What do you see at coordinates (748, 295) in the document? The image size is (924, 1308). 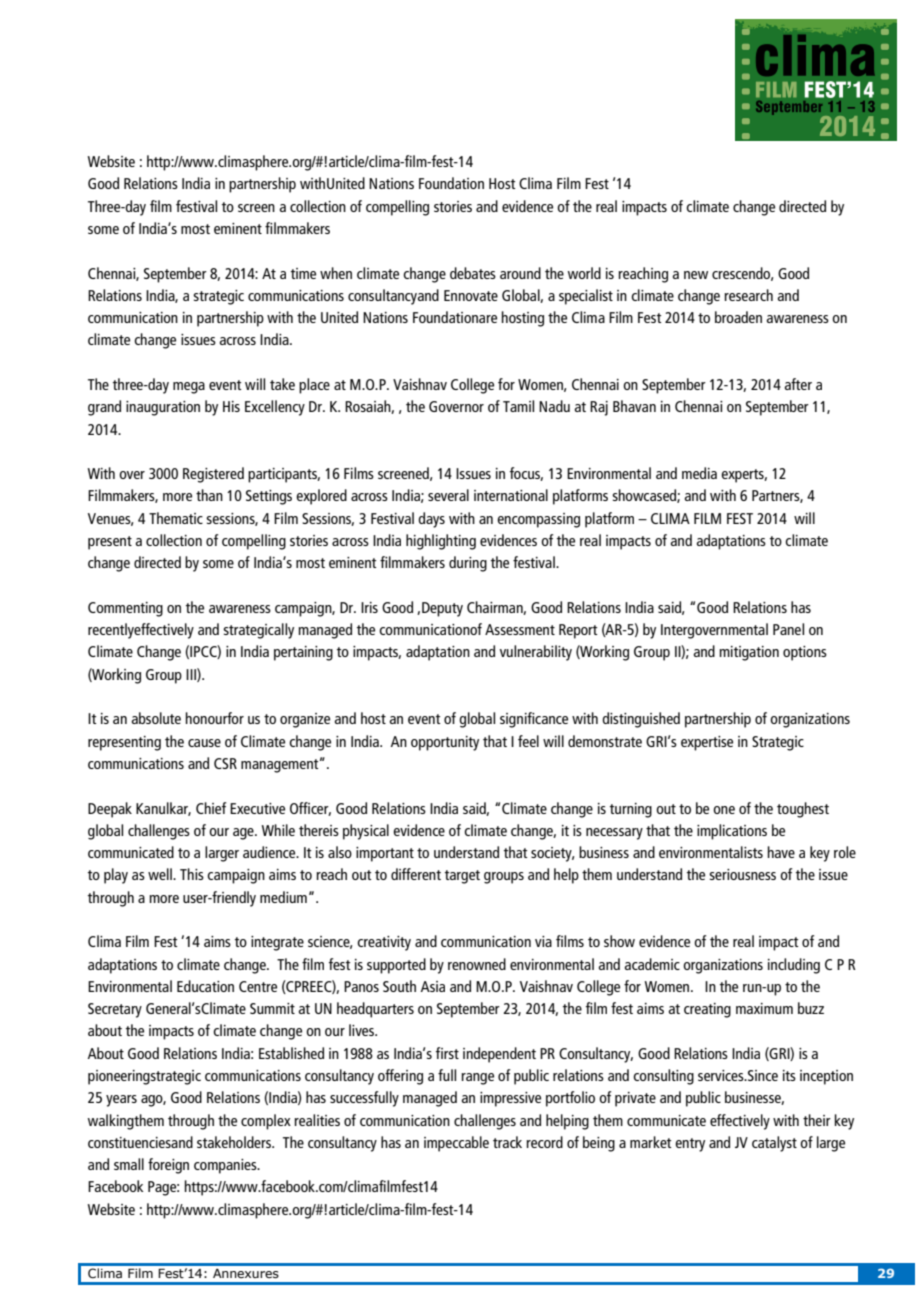 I see `research` at bounding box center [748, 295].
